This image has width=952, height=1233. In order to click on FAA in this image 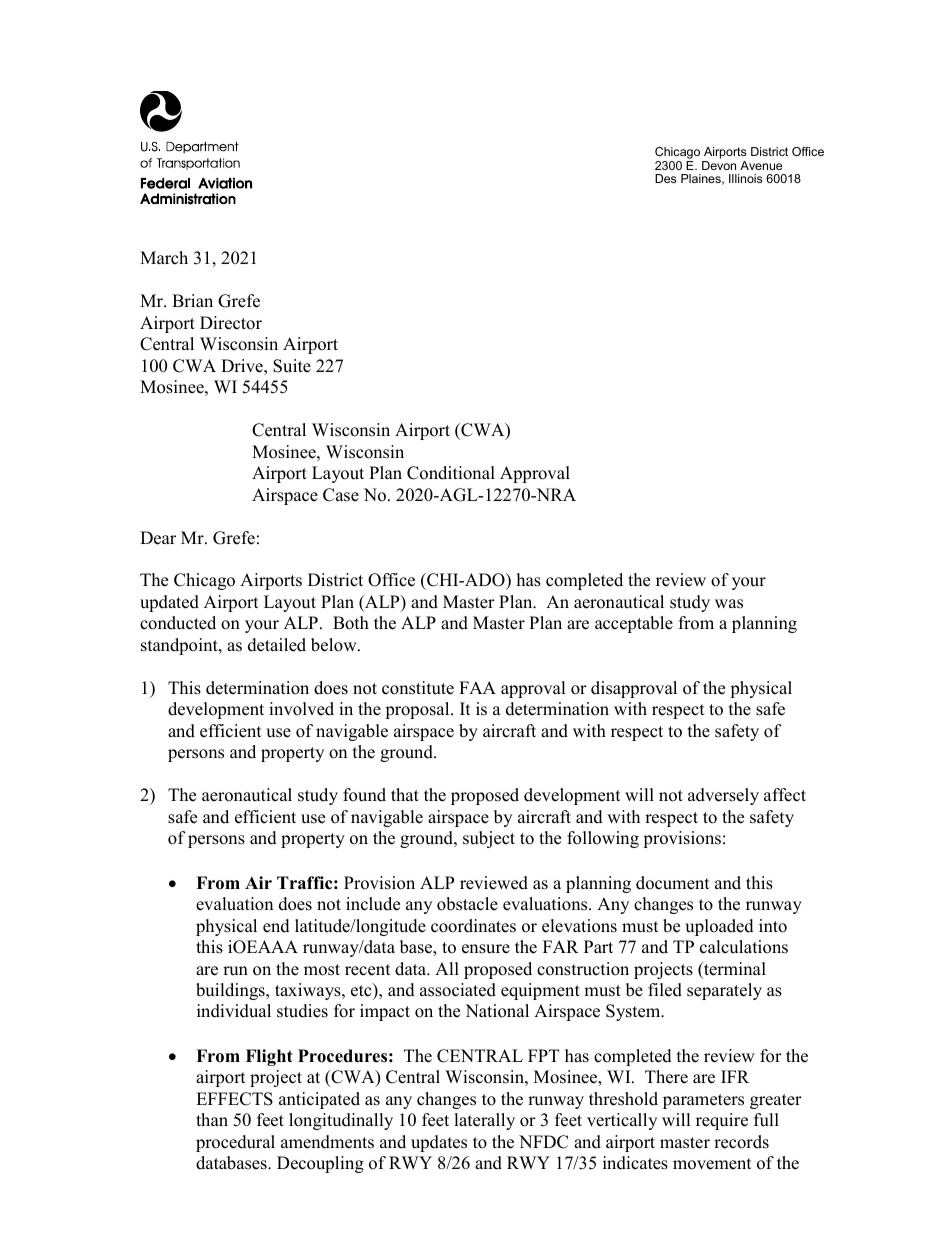, I will do `click(477, 687)`.
